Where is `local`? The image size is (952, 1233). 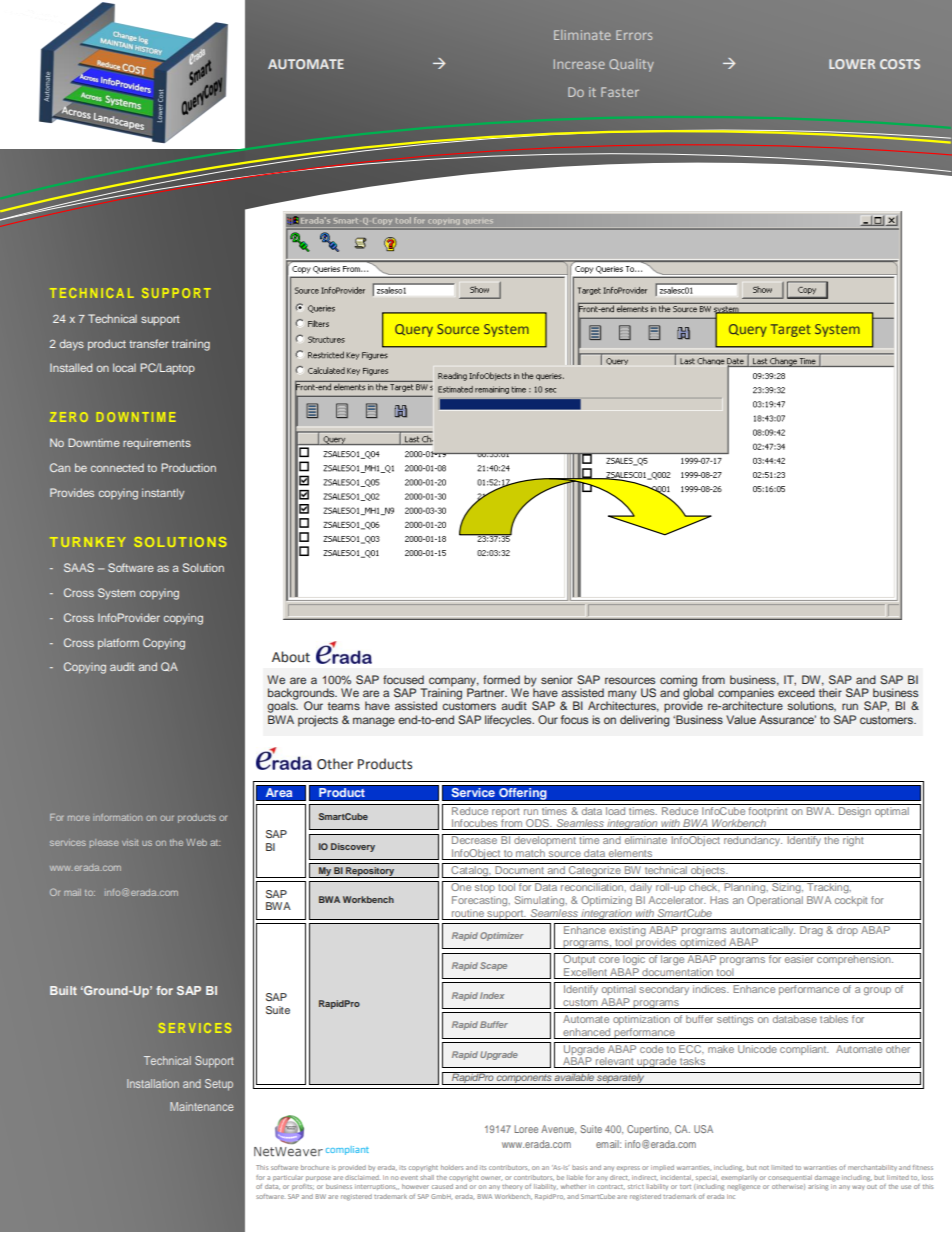 local is located at coordinates (124, 367).
